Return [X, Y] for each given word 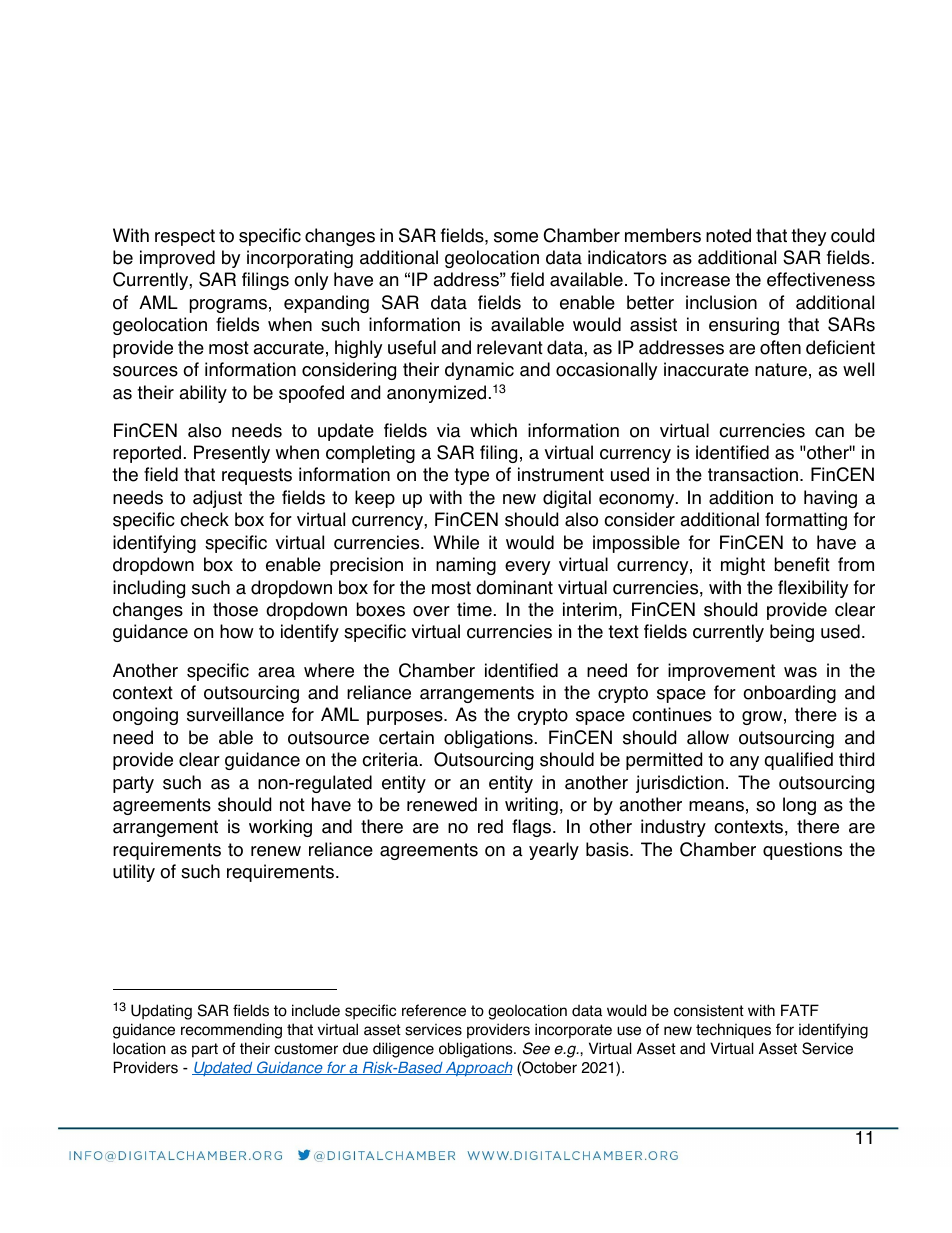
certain [406, 737]
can [829, 432]
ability [203, 394]
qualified [799, 761]
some [516, 237]
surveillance [235, 714]
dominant [514, 587]
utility [134, 873]
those [235, 609]
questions [802, 851]
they [808, 237]
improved [177, 259]
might [743, 566]
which [493, 430]
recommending [231, 1031]
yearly [554, 851]
